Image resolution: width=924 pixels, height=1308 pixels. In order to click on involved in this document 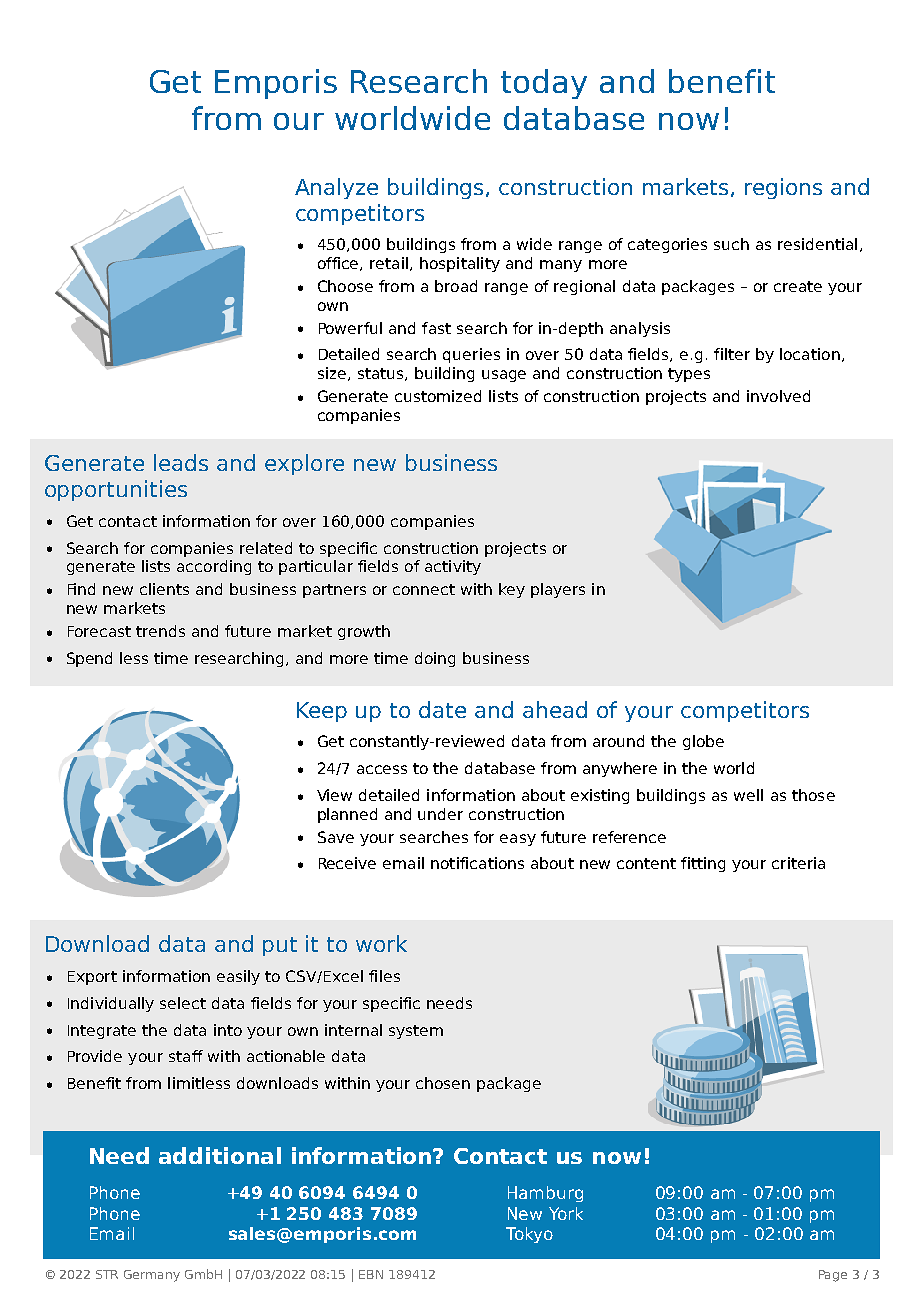, I will do `click(778, 396)`.
